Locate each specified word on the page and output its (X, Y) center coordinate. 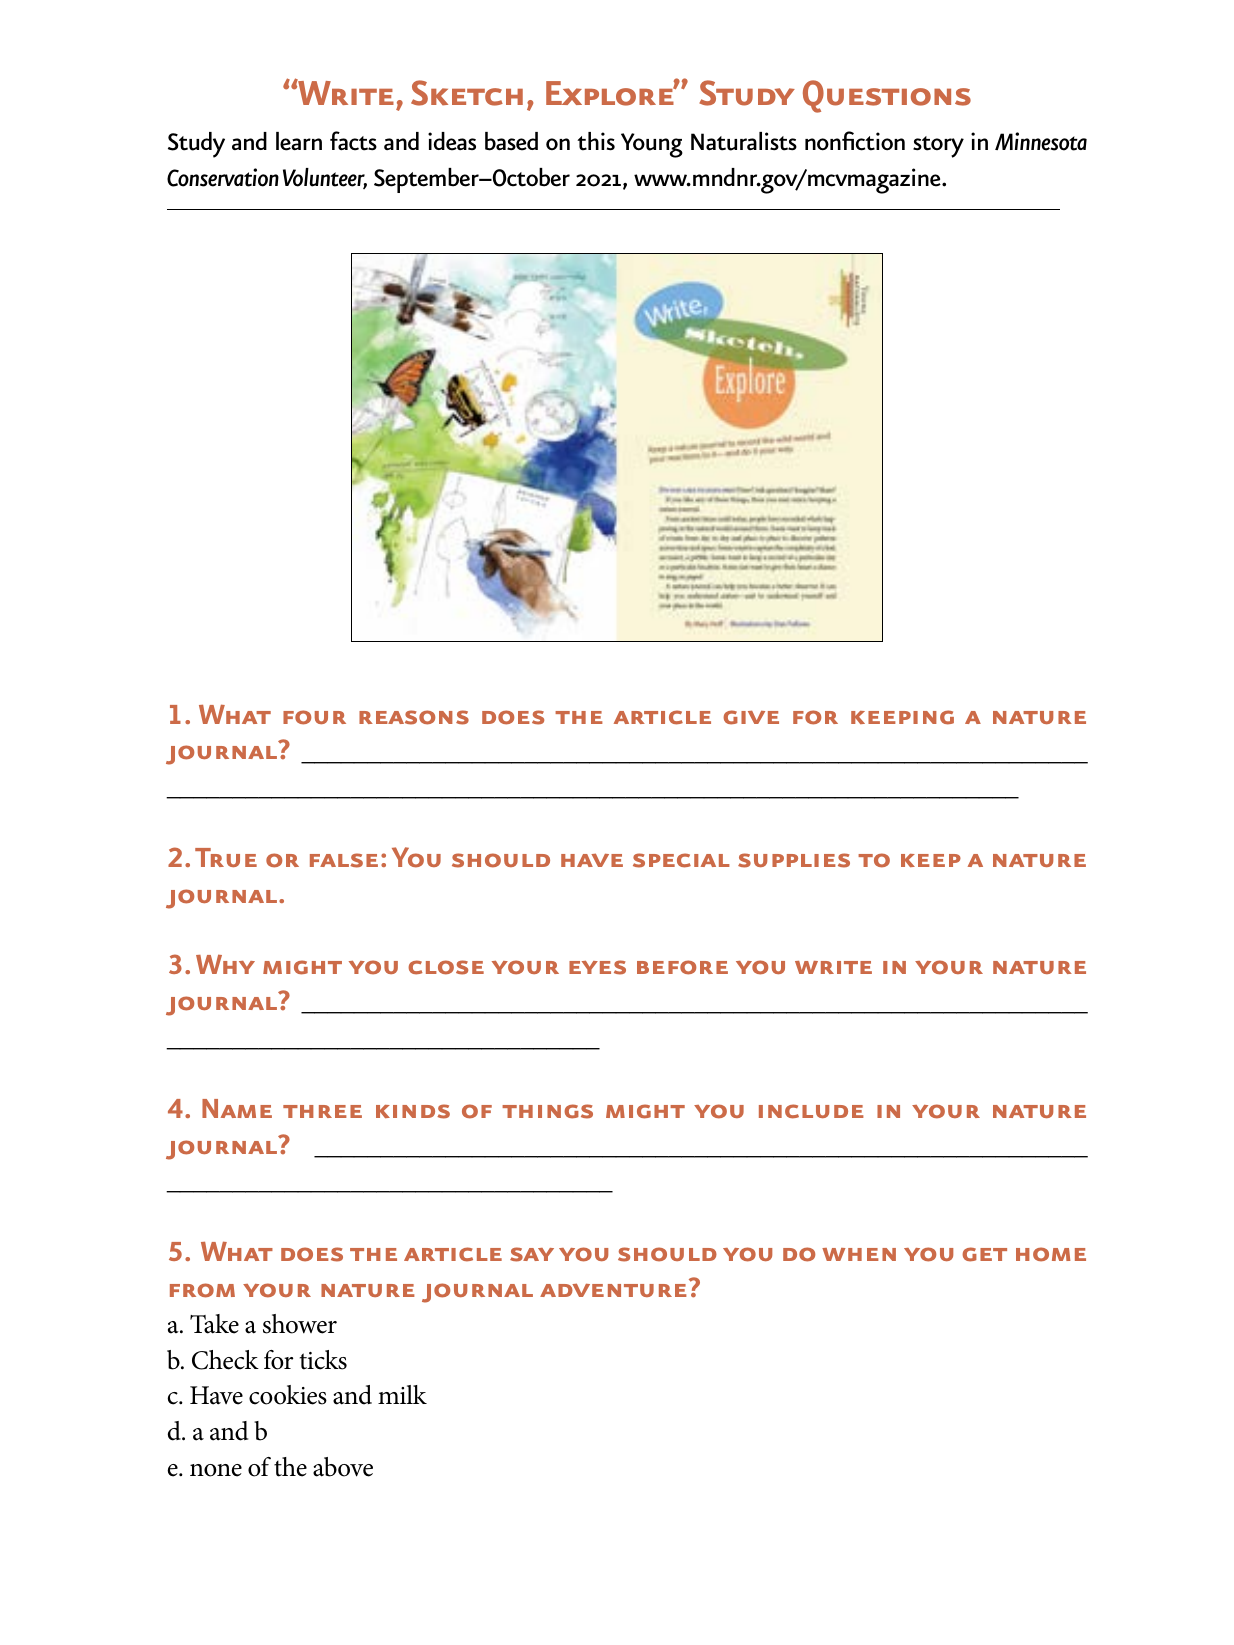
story (938, 147)
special (681, 860)
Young (652, 145)
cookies (288, 1395)
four (314, 717)
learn (299, 141)
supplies (794, 860)
